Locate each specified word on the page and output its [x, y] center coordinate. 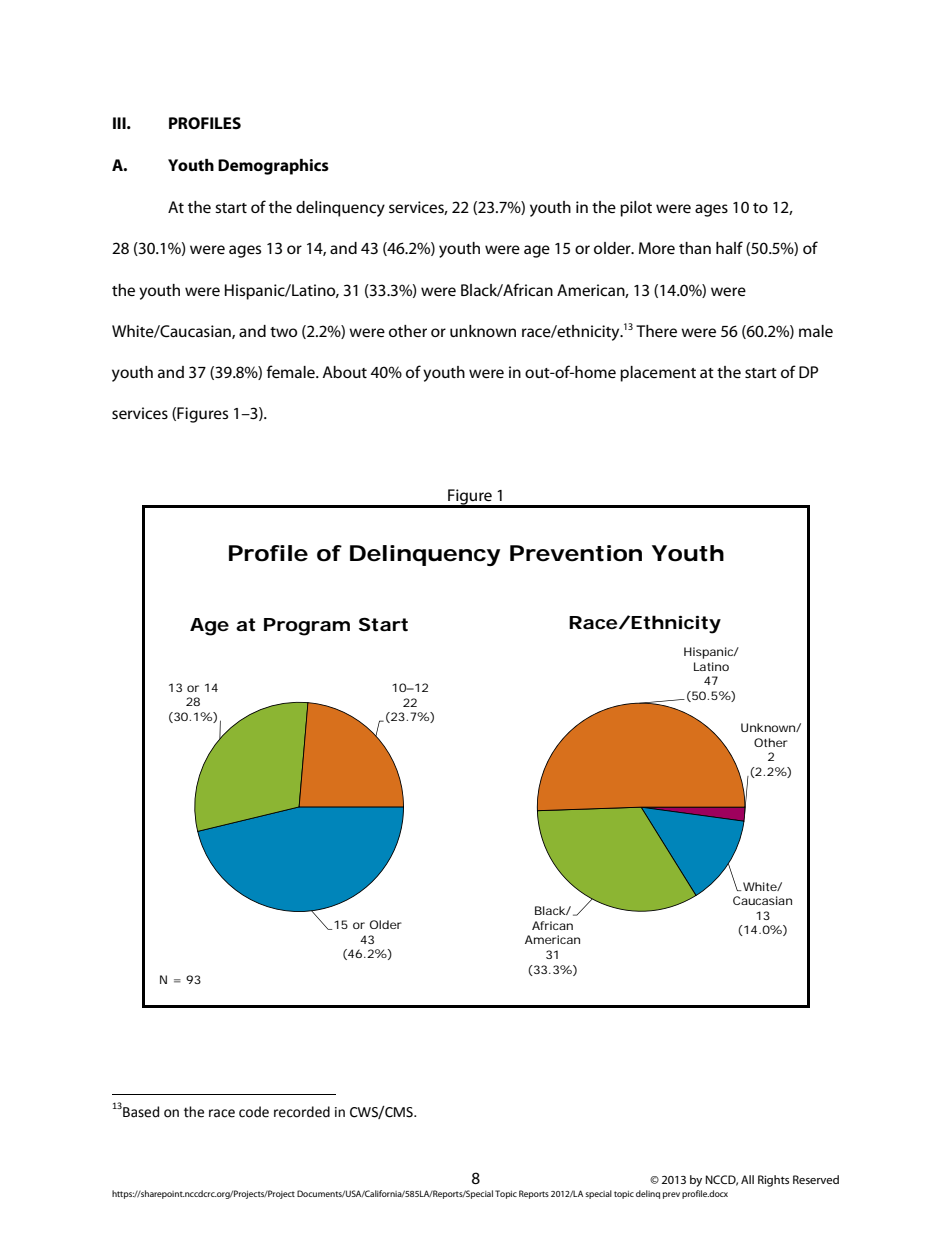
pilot [636, 209]
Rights [773, 1181]
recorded [302, 1112]
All [747, 1179]
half [729, 247]
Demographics [273, 167]
